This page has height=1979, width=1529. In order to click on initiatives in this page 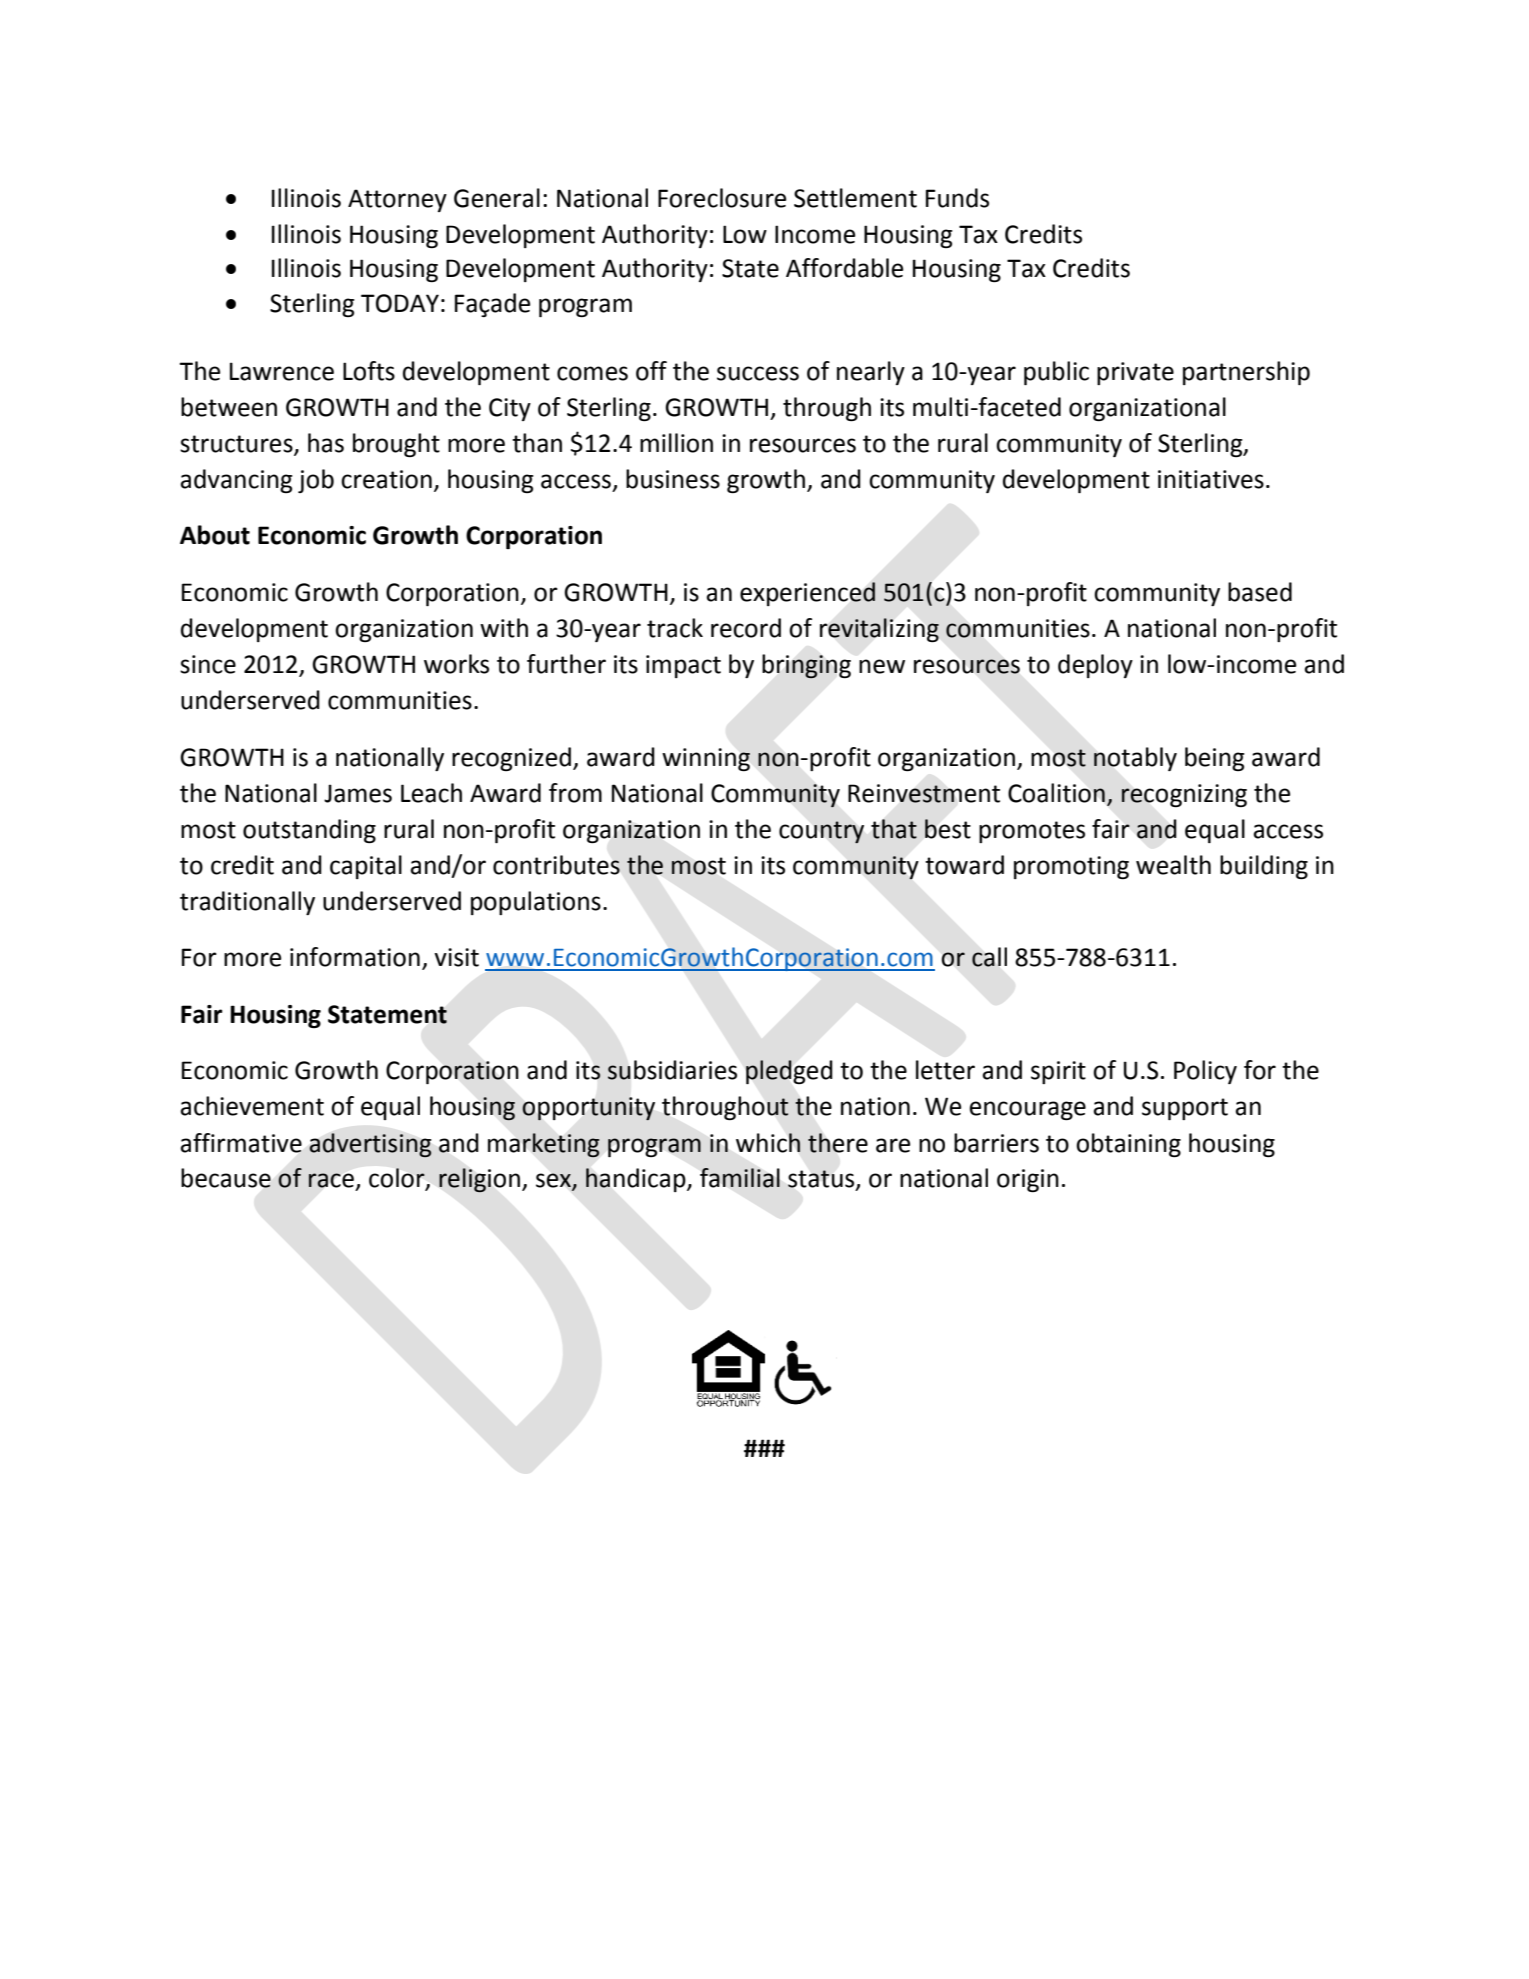, I will do `click(1211, 479)`.
